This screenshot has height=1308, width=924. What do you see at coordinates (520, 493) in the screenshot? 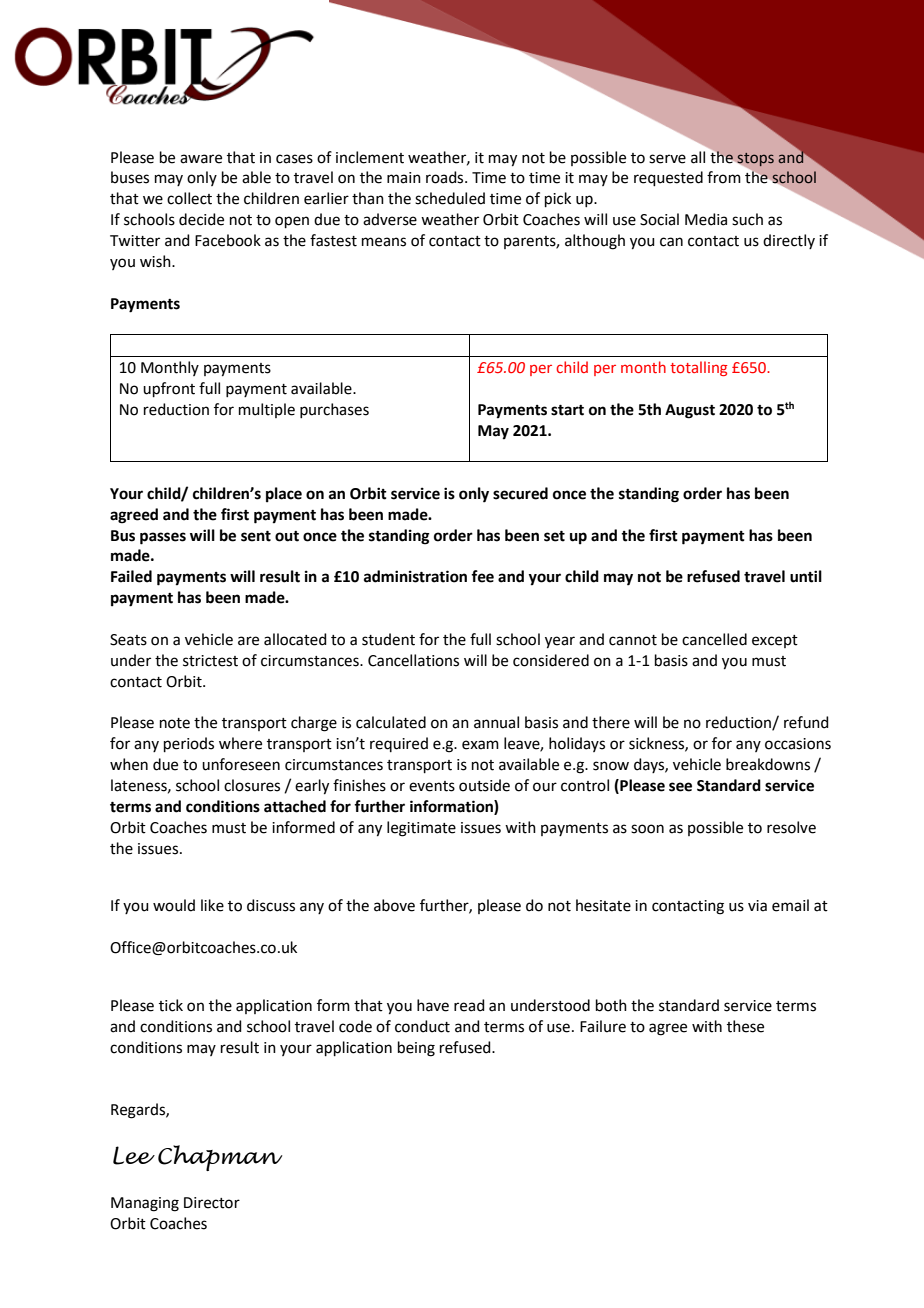
I see `secured` at bounding box center [520, 493].
